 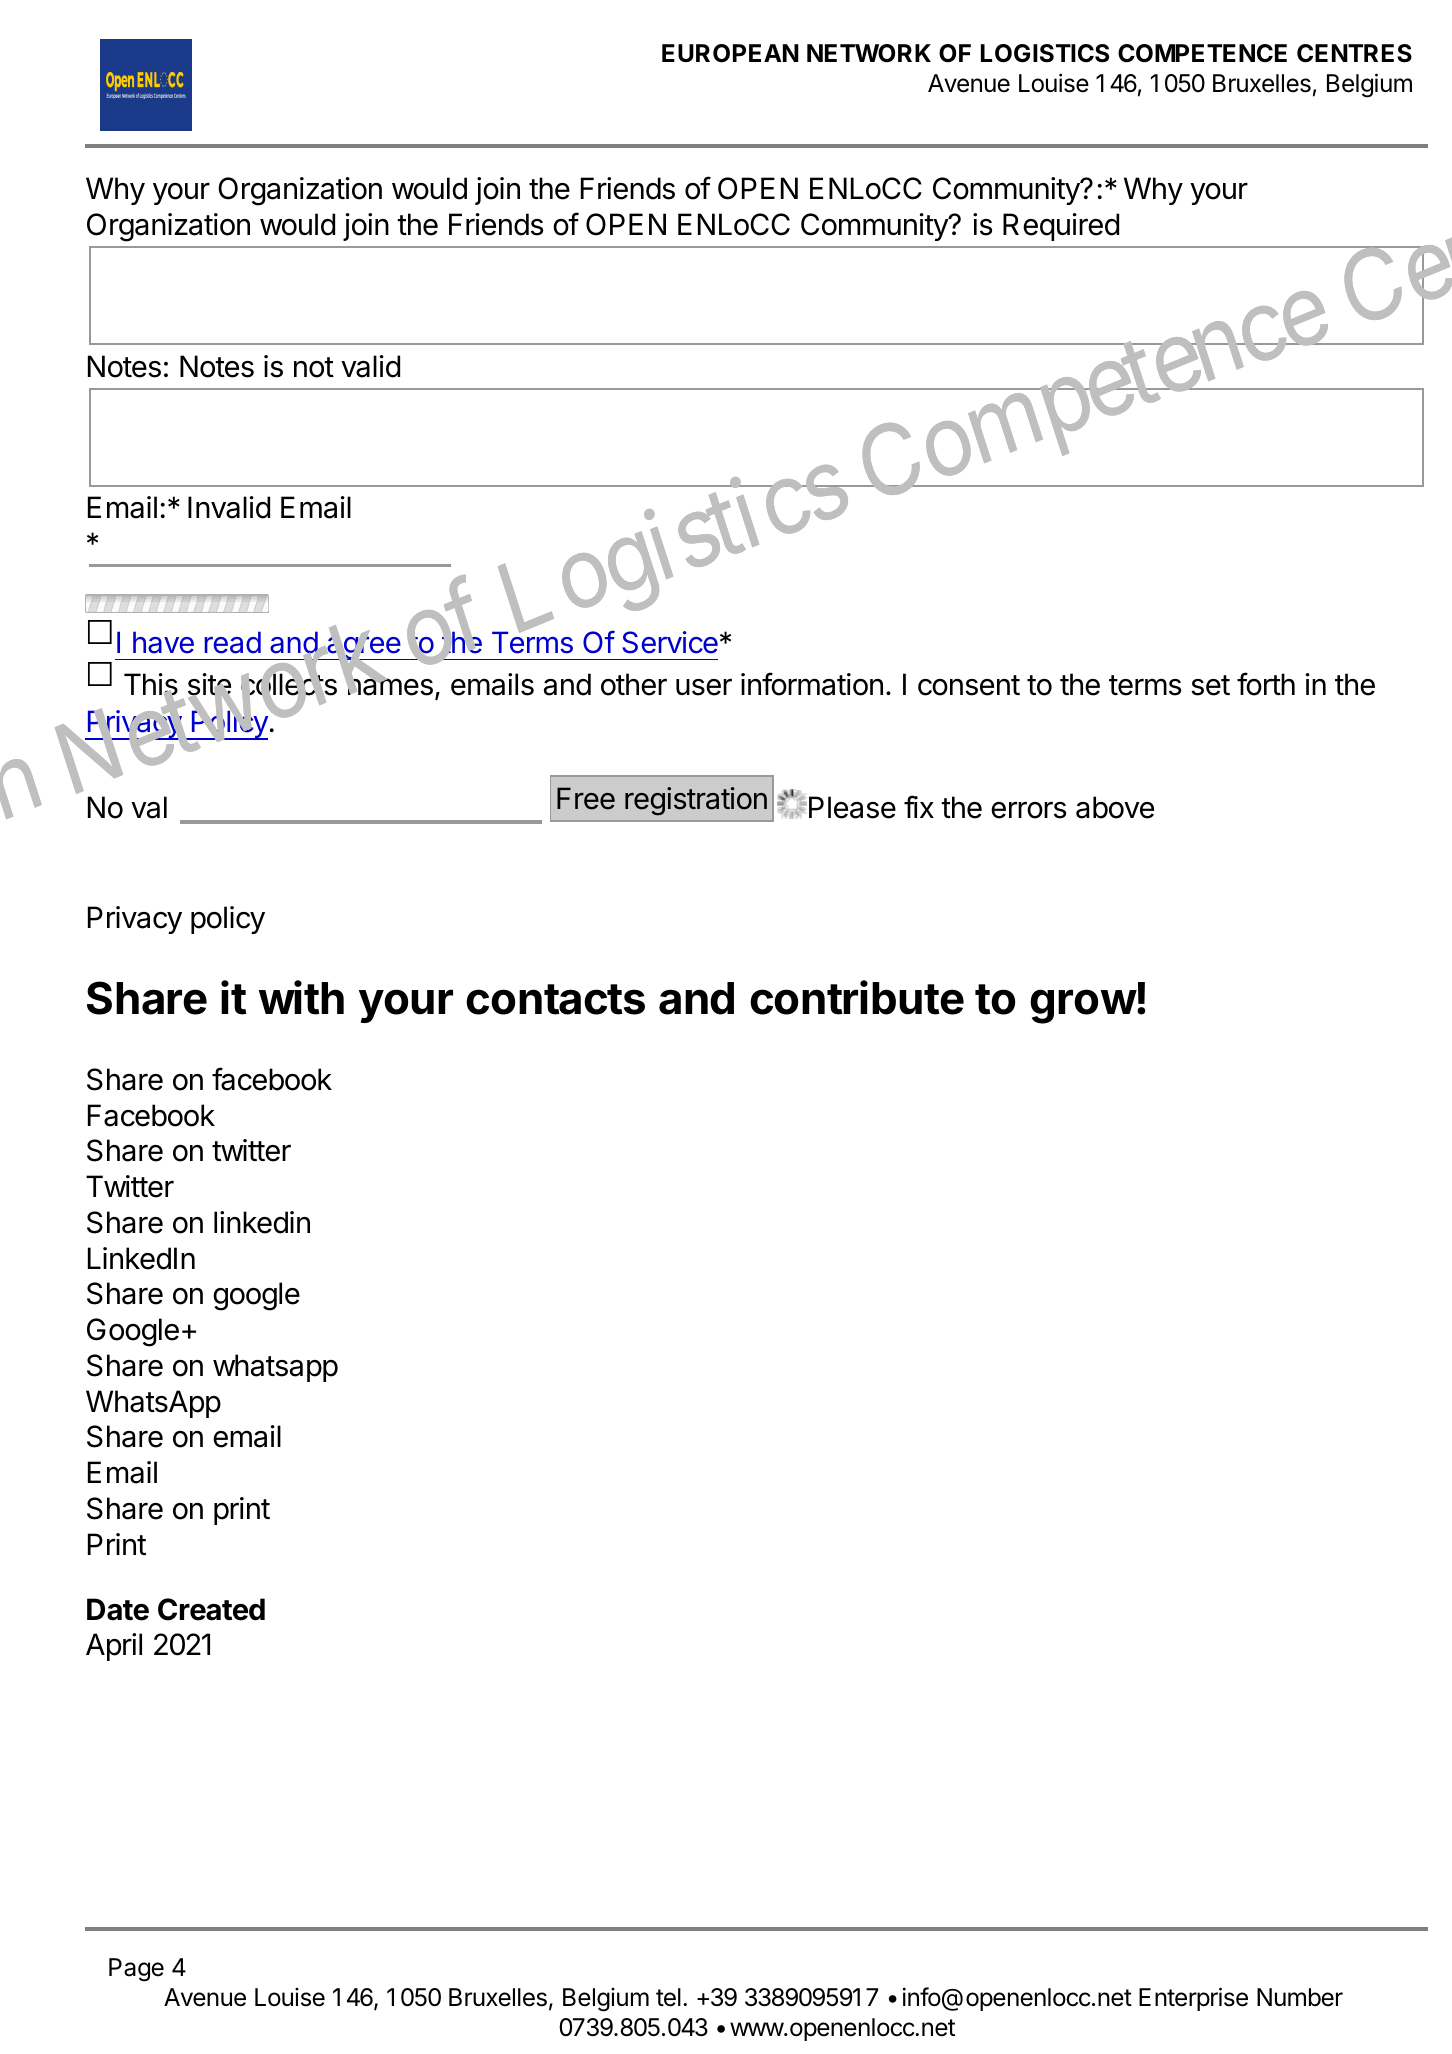 What do you see at coordinates (1193, 1999) in the page?
I see `Enterprise` at bounding box center [1193, 1999].
